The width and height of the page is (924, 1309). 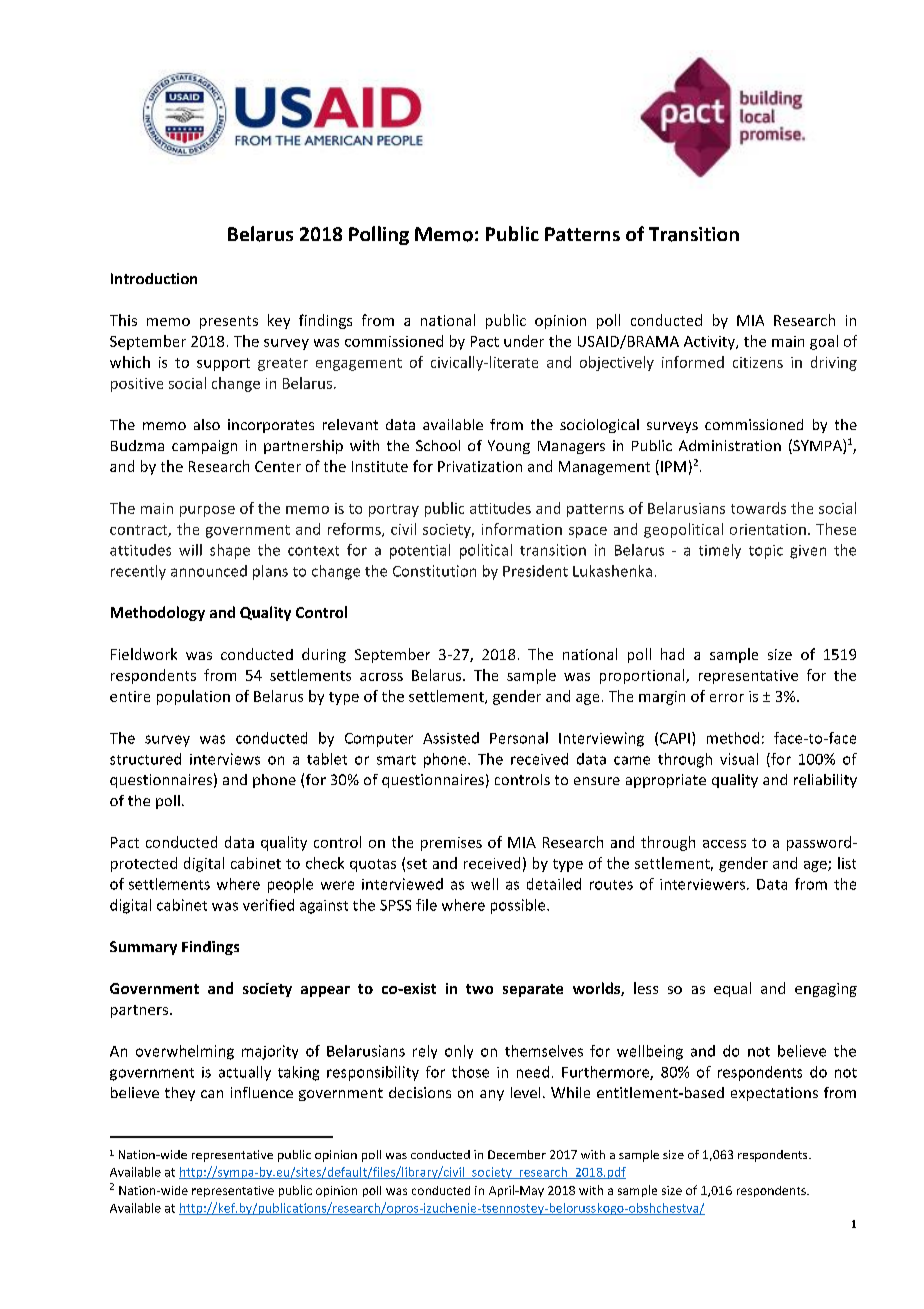 I want to click on can, so click(x=212, y=1094).
